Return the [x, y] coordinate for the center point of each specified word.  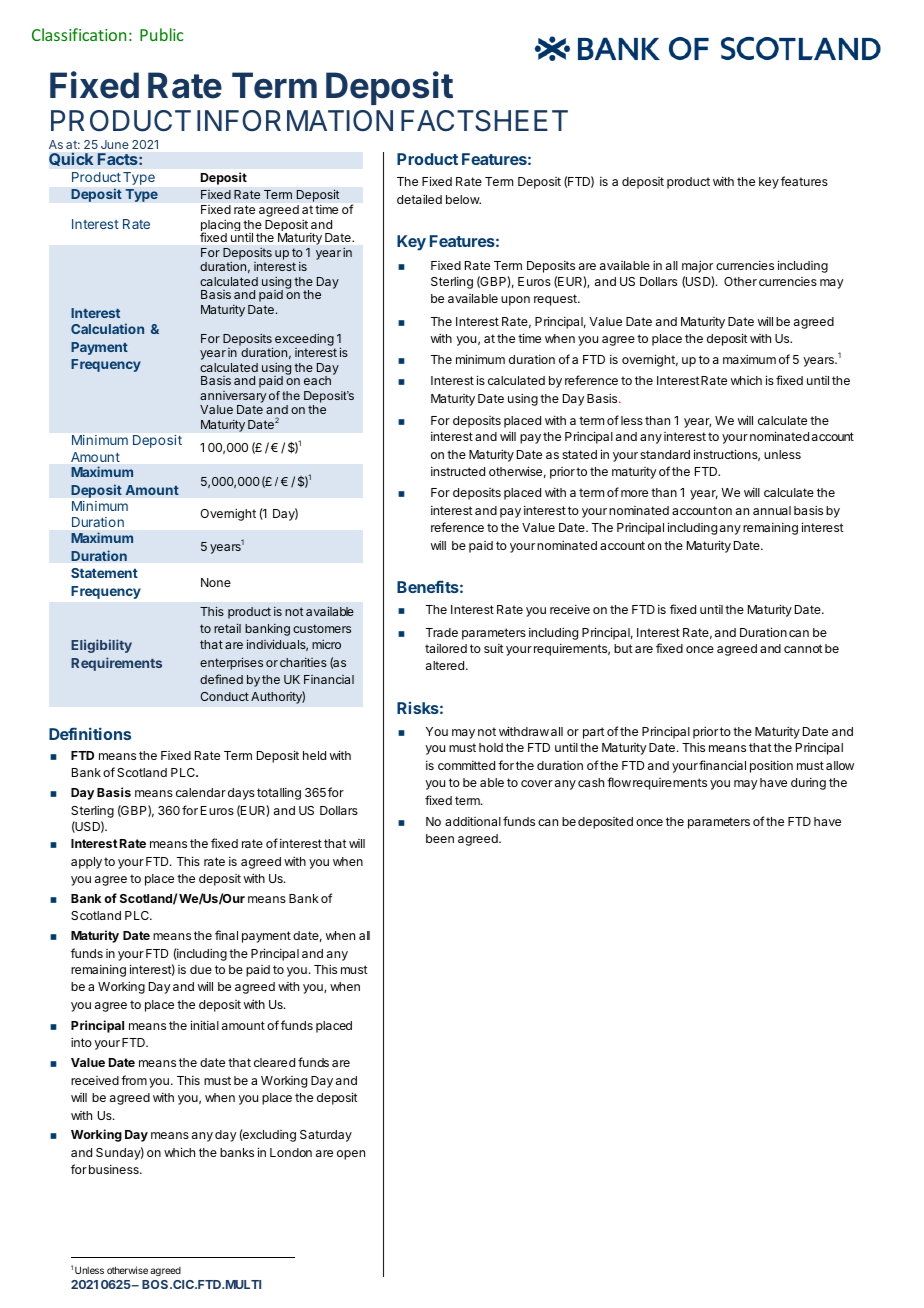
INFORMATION [295, 121]
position [771, 766]
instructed [458, 471]
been [440, 838]
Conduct [224, 696]
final [226, 935]
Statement [104, 573]
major [697, 266]
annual [772, 510]
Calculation [107, 328]
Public [162, 34]
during [808, 783]
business [115, 1169]
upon [515, 301]
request [556, 300]
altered [445, 665]
